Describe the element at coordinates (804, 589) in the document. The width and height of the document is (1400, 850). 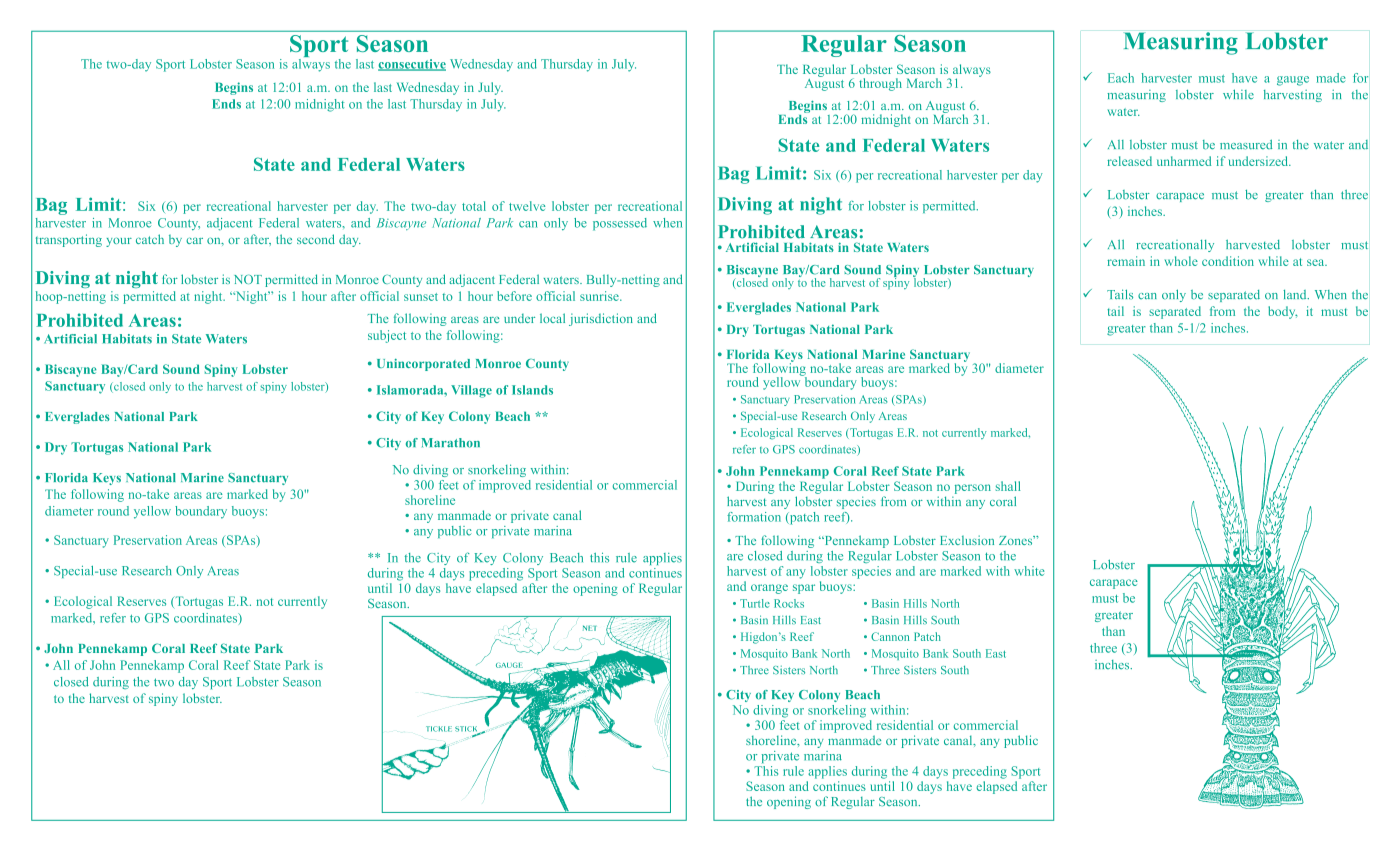
I see `spar` at that location.
